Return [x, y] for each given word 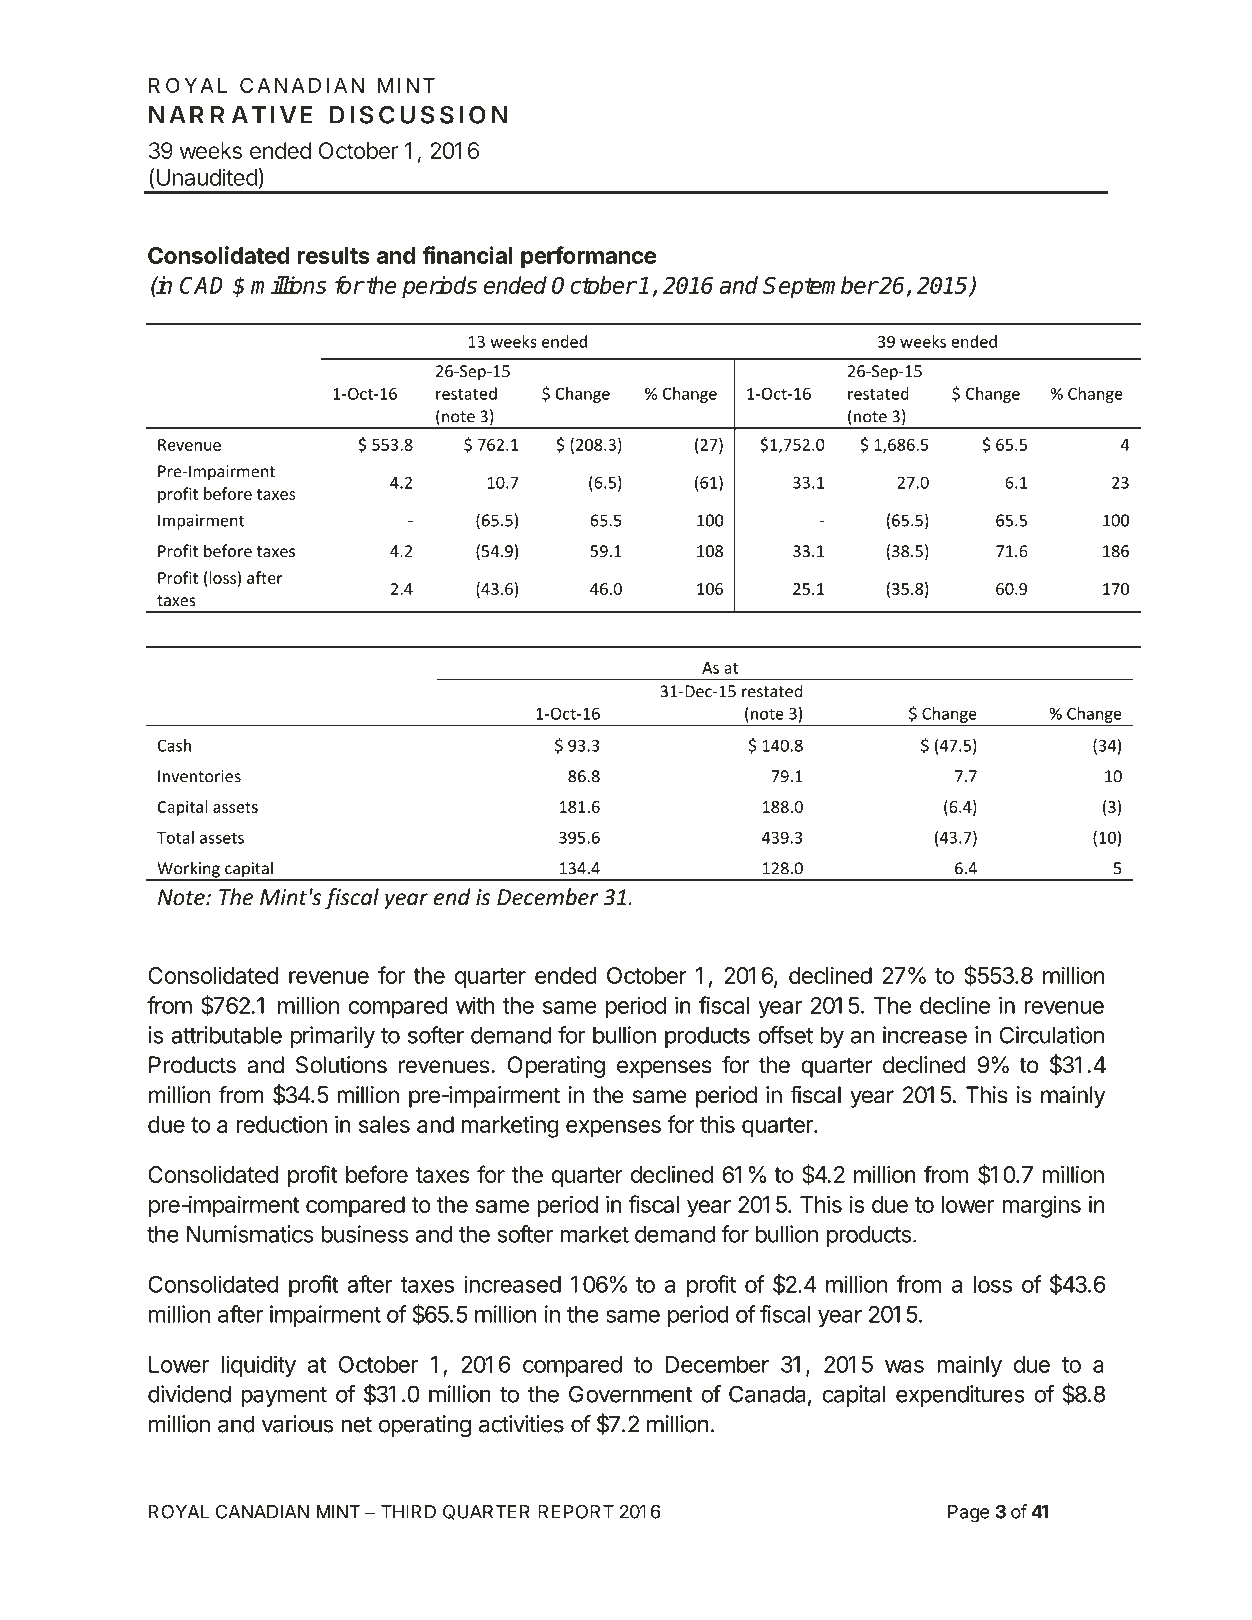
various [297, 1424]
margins [1041, 1207]
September [820, 287]
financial [467, 255]
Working [188, 870]
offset [785, 1035]
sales [384, 1124]
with [475, 1005]
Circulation [1052, 1035]
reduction [281, 1124]
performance [588, 257]
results [333, 255]
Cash [174, 745]
